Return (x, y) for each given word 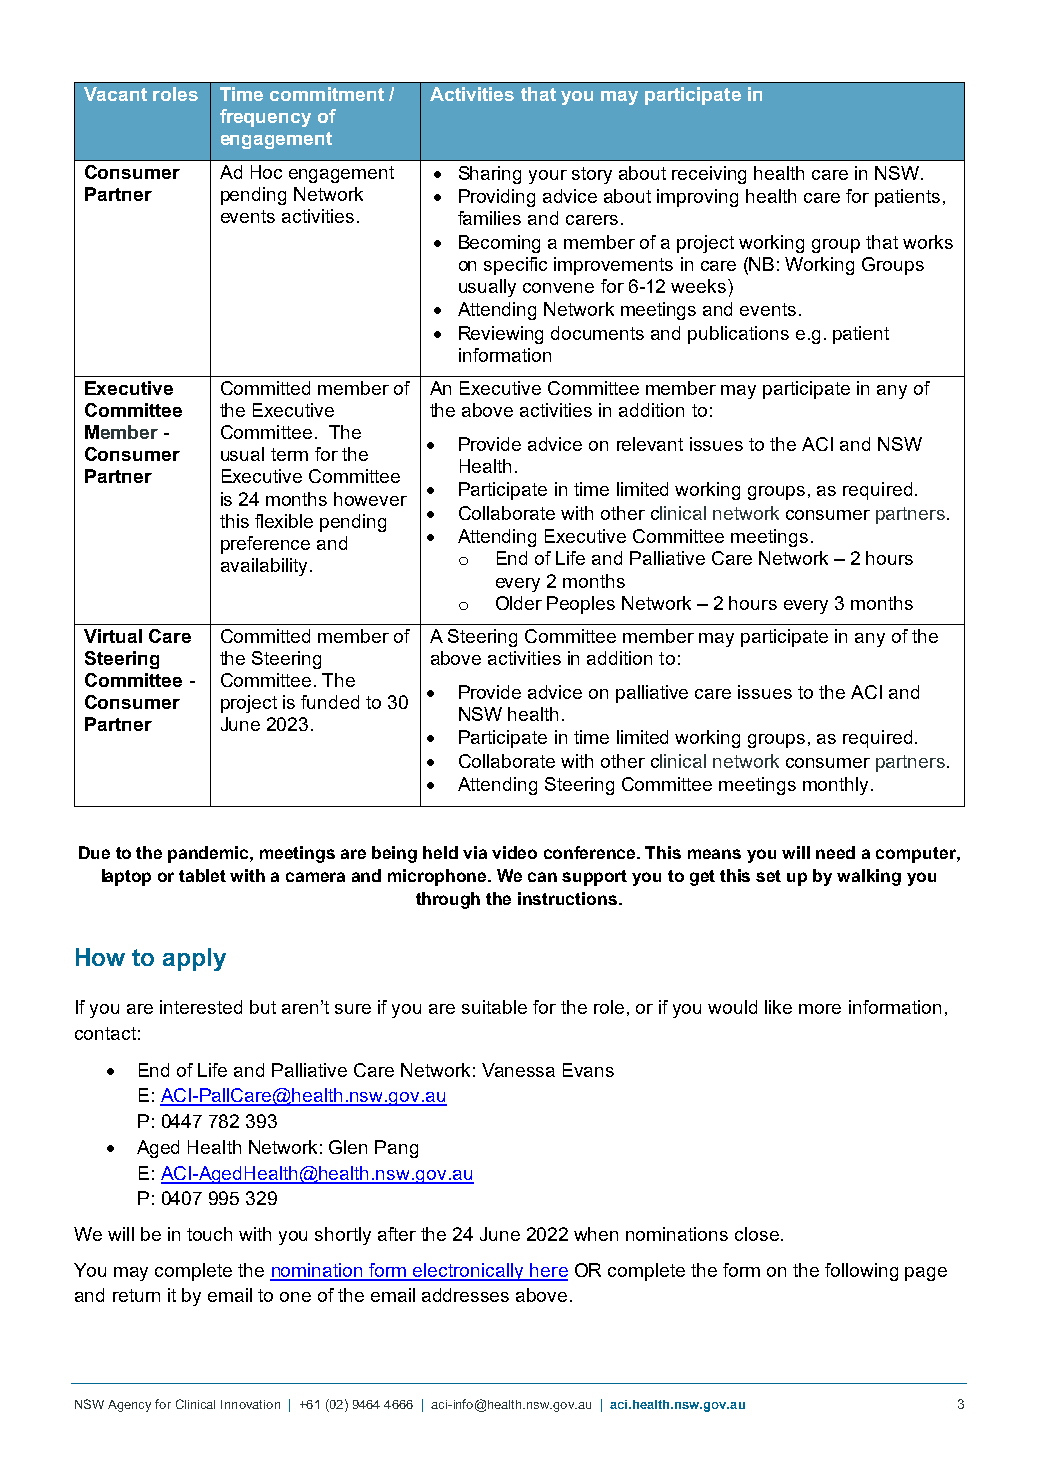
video (514, 852)
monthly (837, 786)
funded (330, 702)
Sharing (490, 175)
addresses (465, 1295)
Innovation (250, 1404)
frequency (265, 118)
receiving (709, 175)
